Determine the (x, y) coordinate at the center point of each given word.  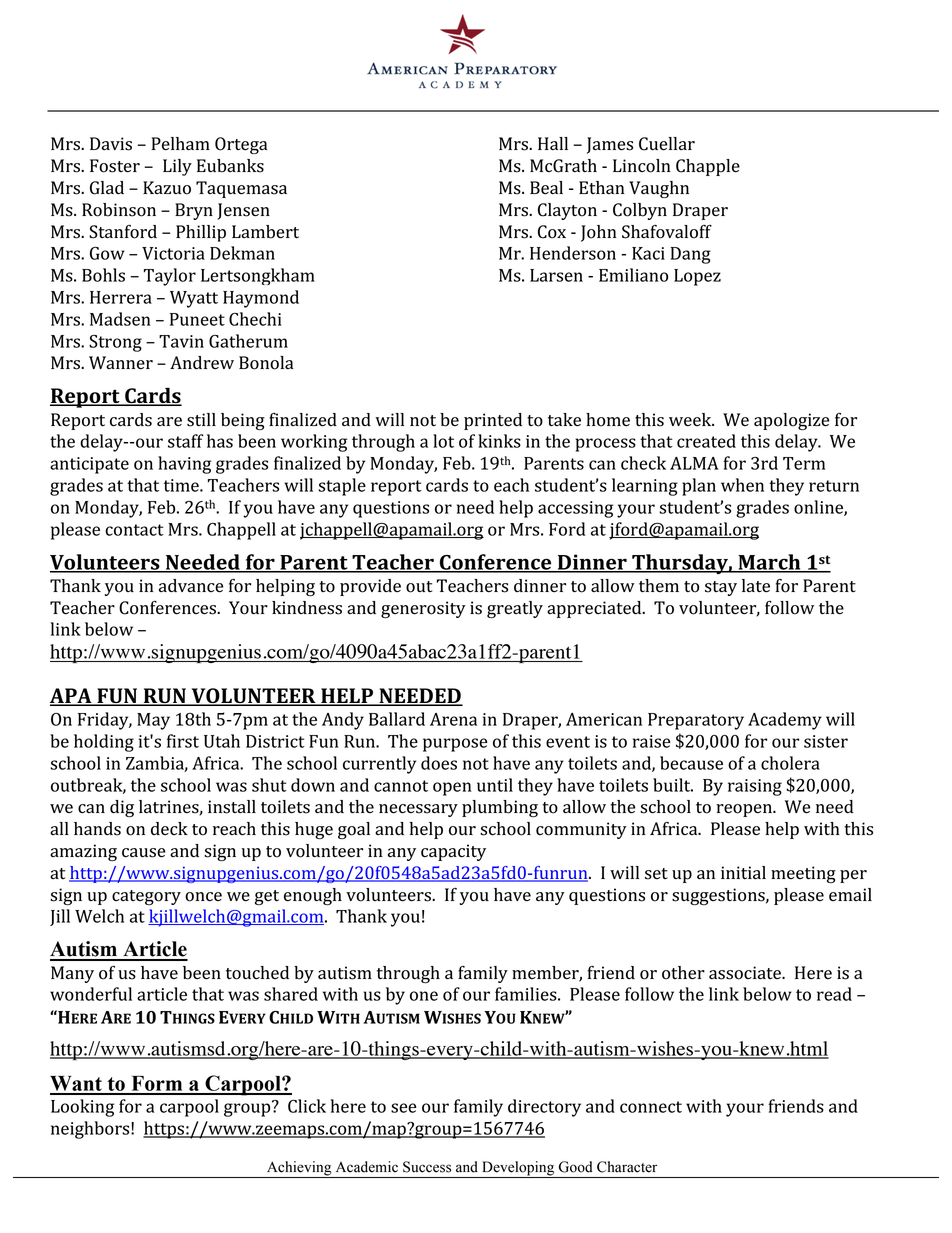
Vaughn (659, 189)
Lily (177, 167)
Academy (785, 721)
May (153, 721)
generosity (423, 610)
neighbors (91, 1130)
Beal (546, 188)
